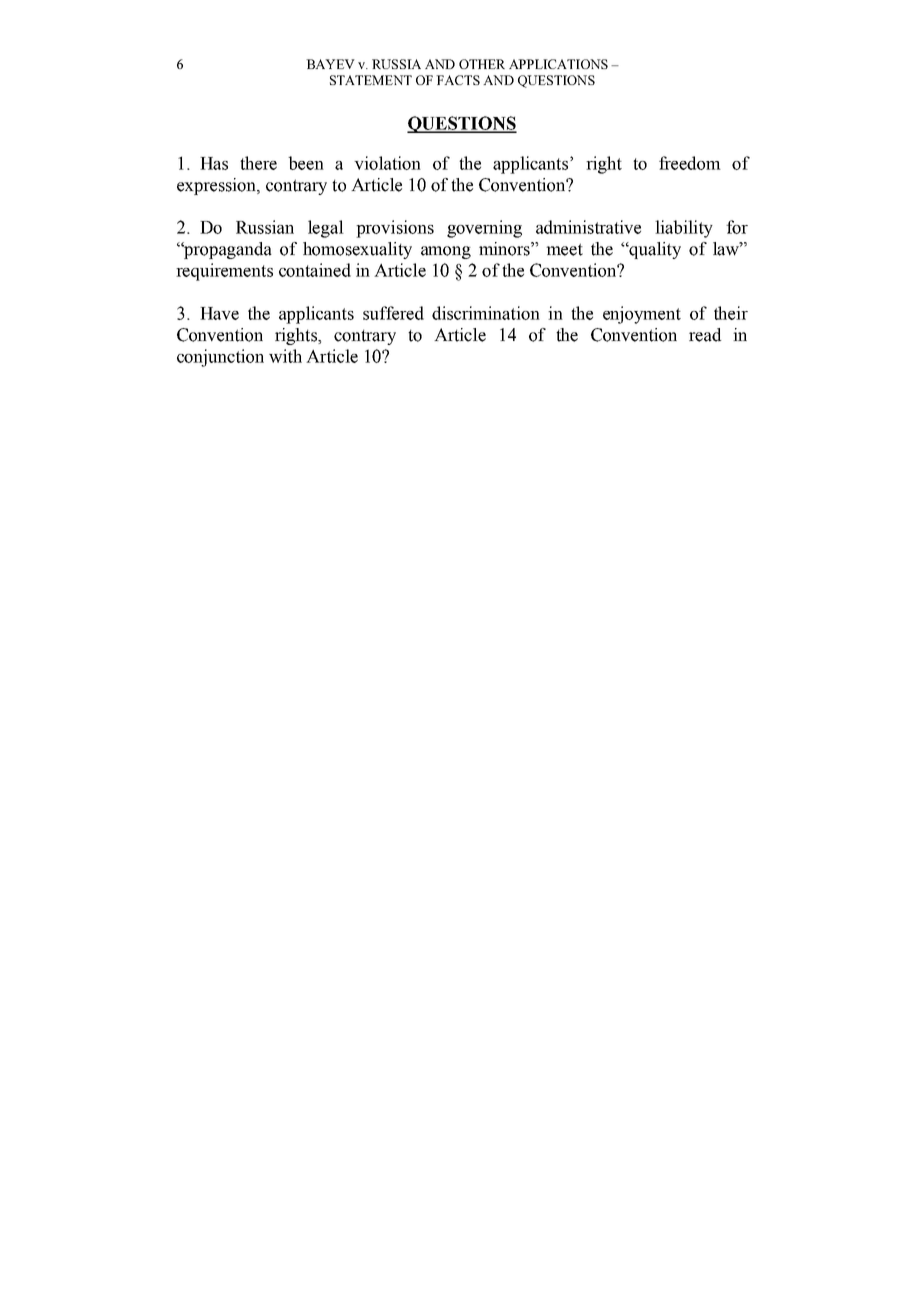 This document has width=924, height=1308. I want to click on freedom, so click(690, 163).
